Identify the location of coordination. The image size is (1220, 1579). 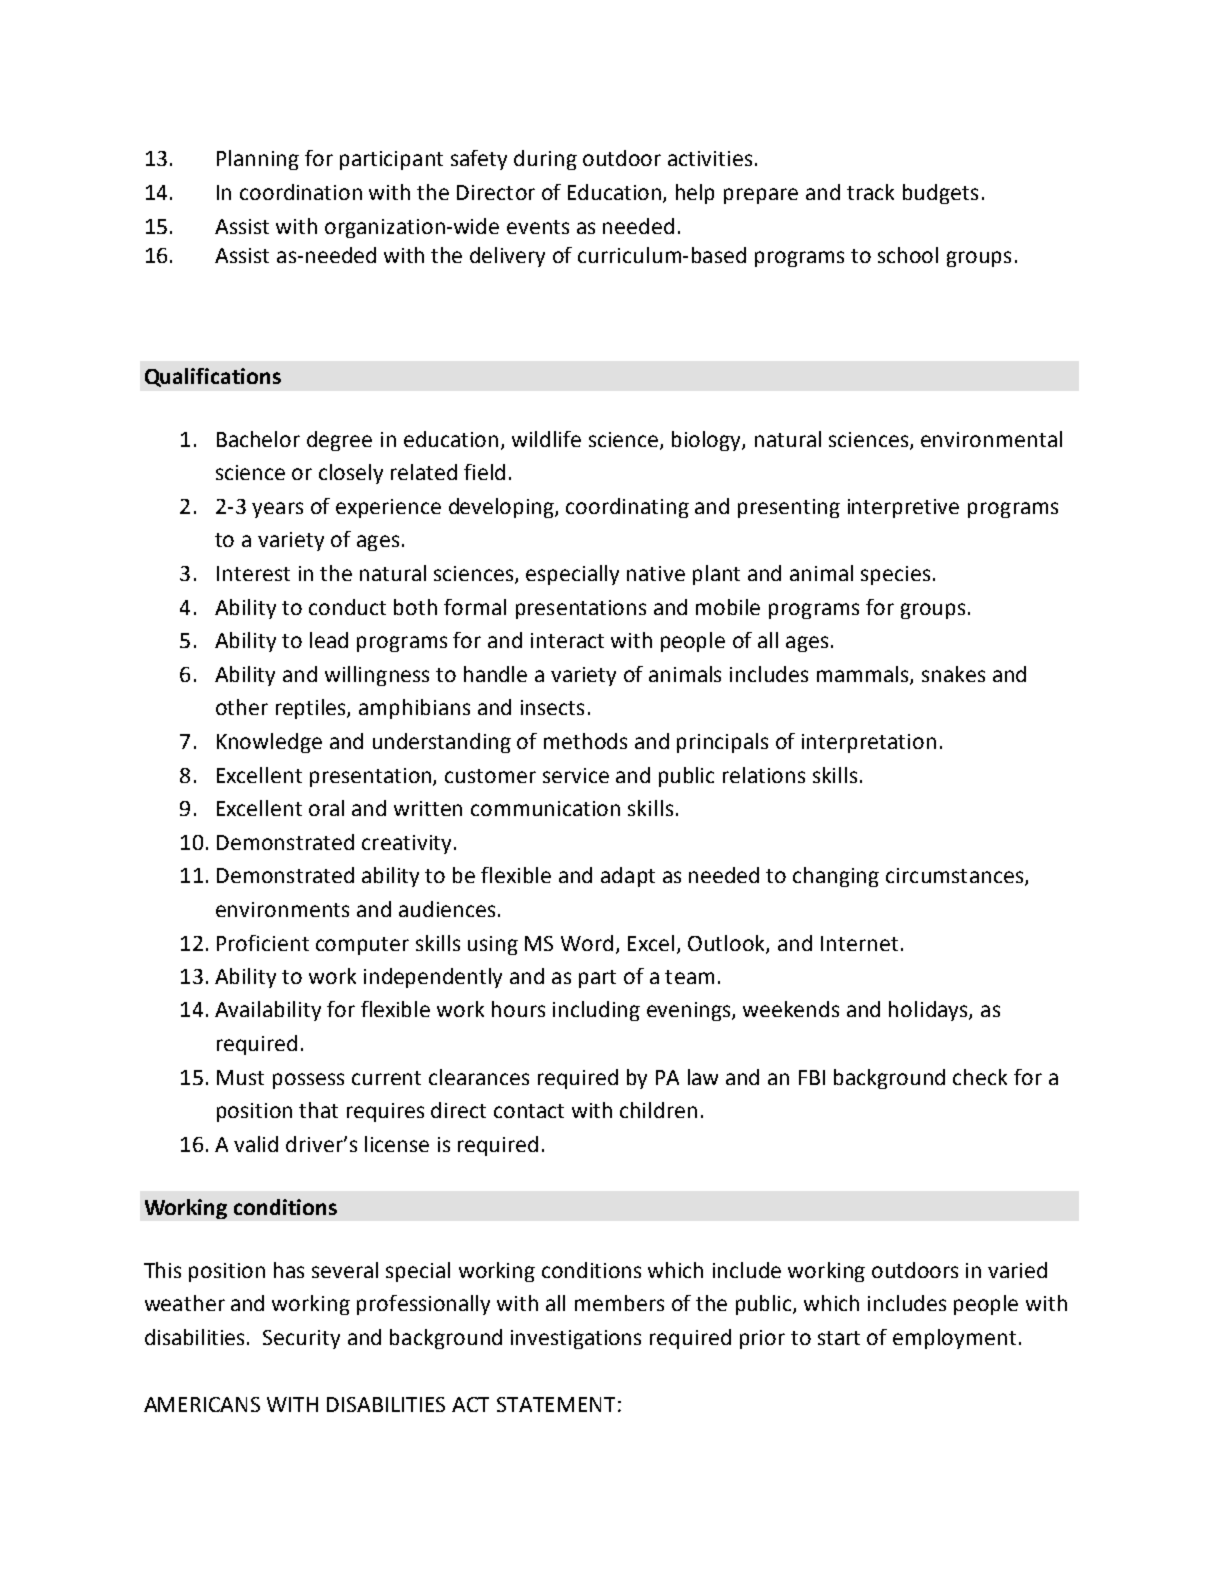
(301, 192).
